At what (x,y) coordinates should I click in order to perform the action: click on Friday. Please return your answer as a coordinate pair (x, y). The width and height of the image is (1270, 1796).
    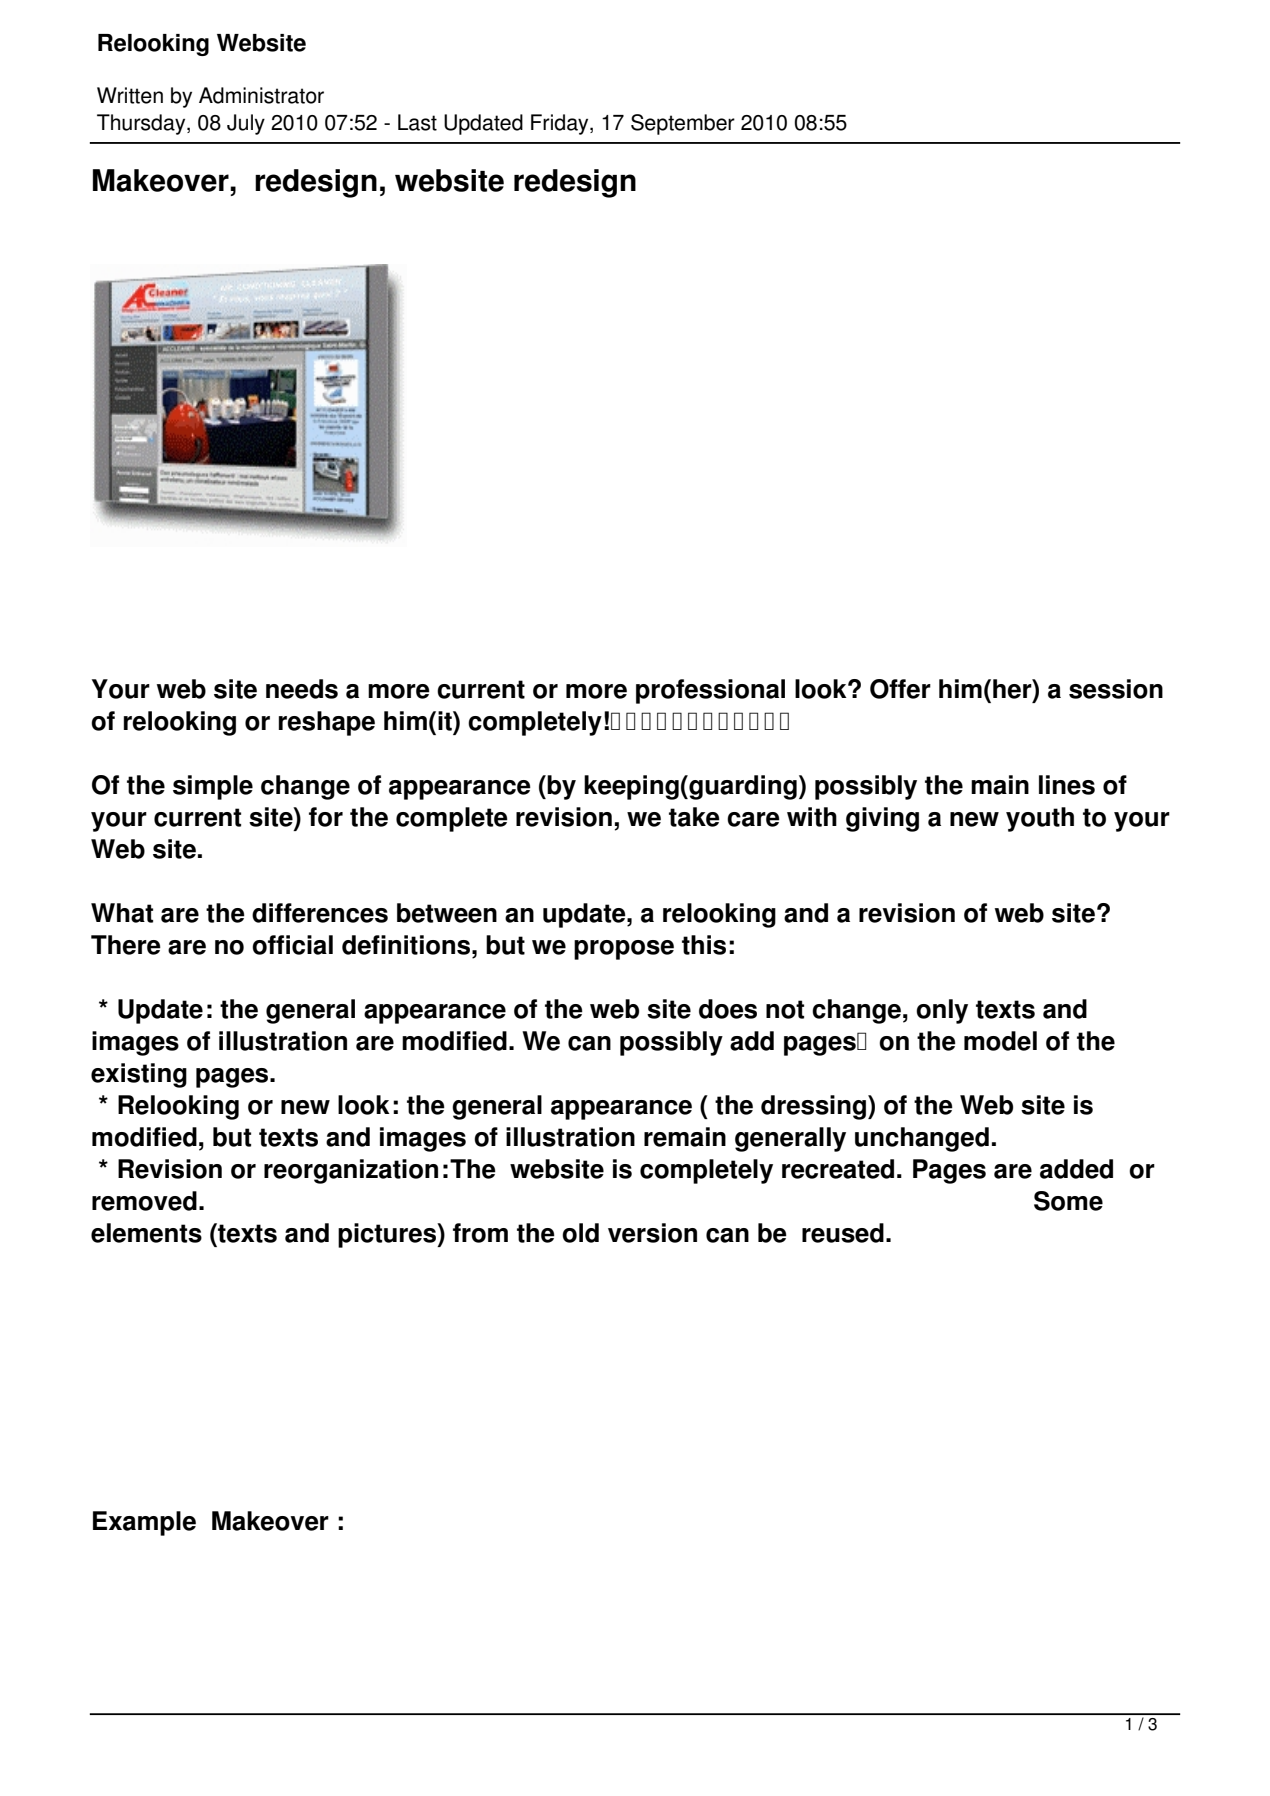
    Looking at the image, I should click on (561, 124).
